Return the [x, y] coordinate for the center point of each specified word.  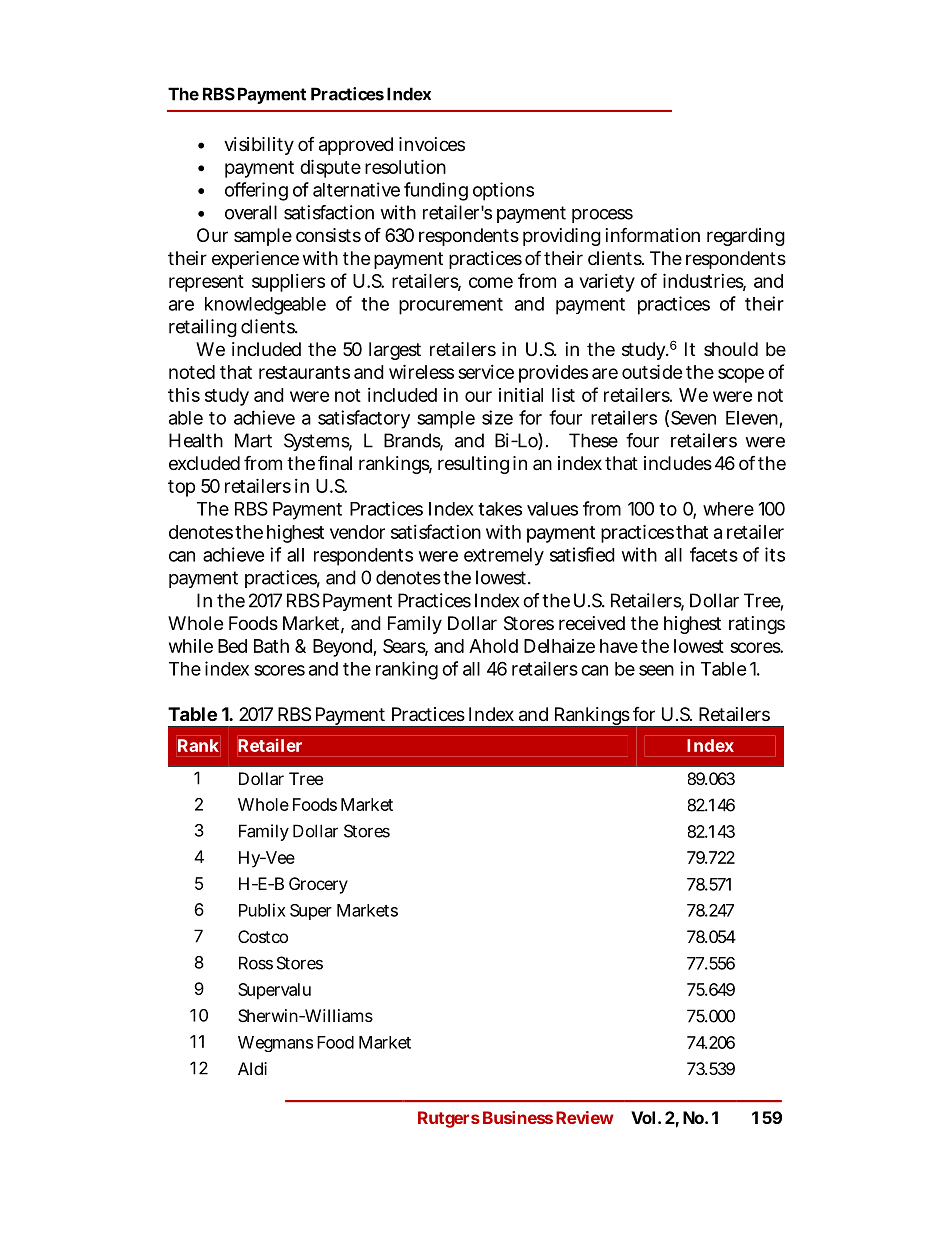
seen [656, 670]
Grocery [318, 885]
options [503, 191]
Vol [643, 1117]
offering [256, 191]
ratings [757, 625]
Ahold [493, 646]
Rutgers [449, 1119]
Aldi [252, 1068]
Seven [693, 417]
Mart [253, 440]
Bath [271, 646]
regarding [746, 237]
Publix [262, 910]
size [497, 417]
